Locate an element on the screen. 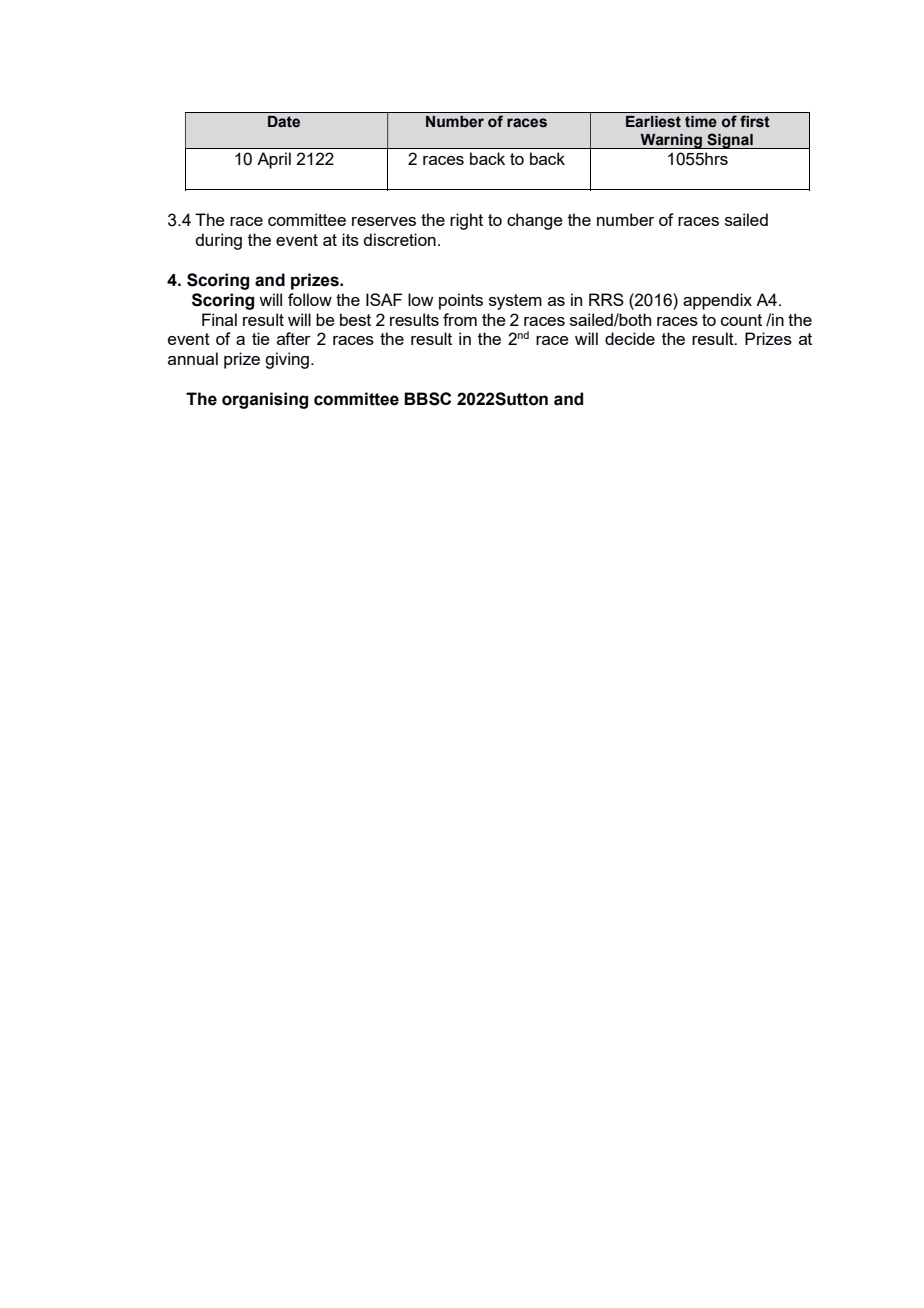 The image size is (924, 1308). Date is located at coordinates (284, 122).
